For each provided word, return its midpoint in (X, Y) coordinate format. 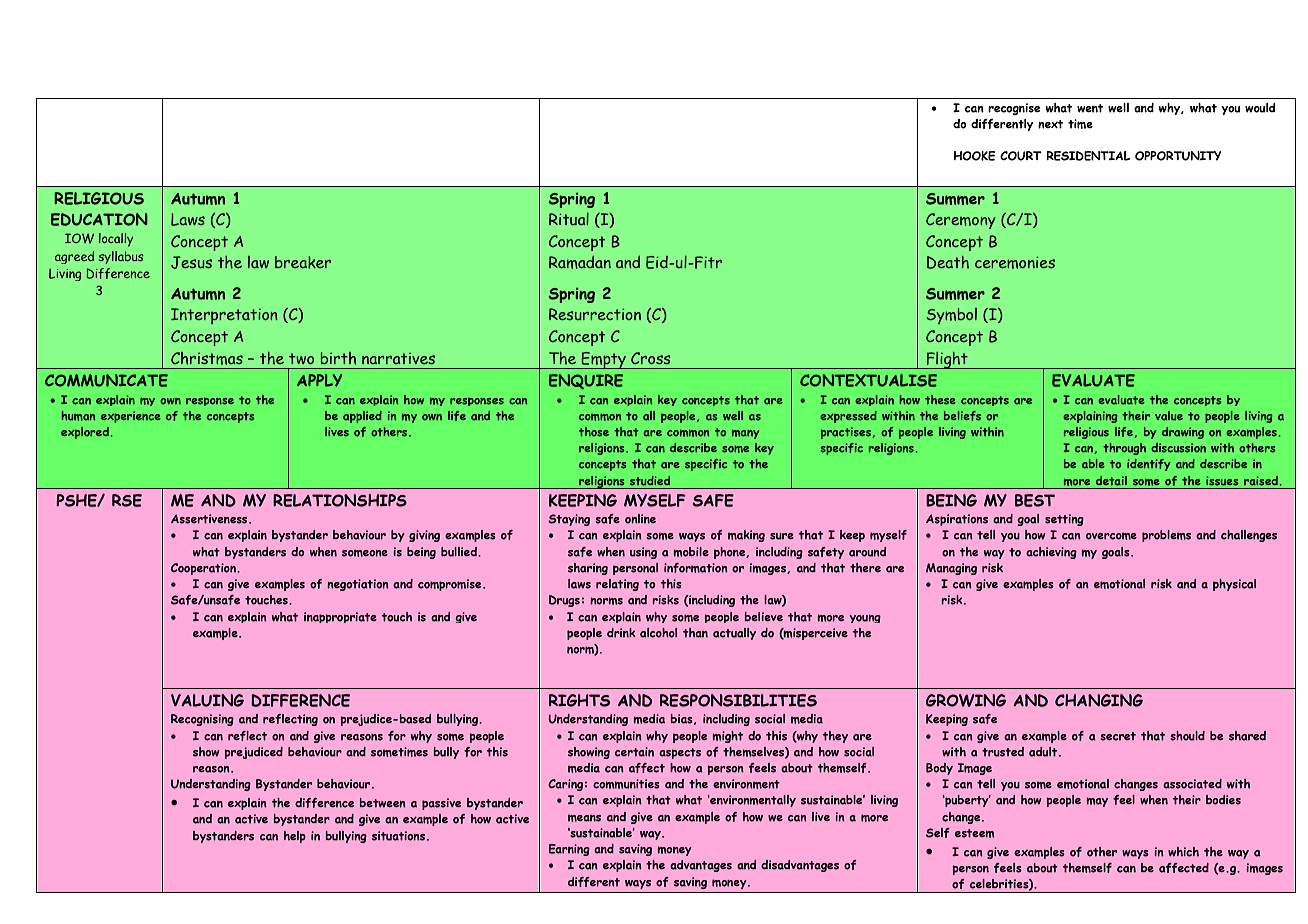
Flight (947, 360)
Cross (650, 358)
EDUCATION (99, 219)
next (1050, 124)
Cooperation (204, 569)
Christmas (207, 358)
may (1097, 802)
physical (1234, 585)
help (295, 837)
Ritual (569, 219)
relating (617, 585)
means (584, 818)
